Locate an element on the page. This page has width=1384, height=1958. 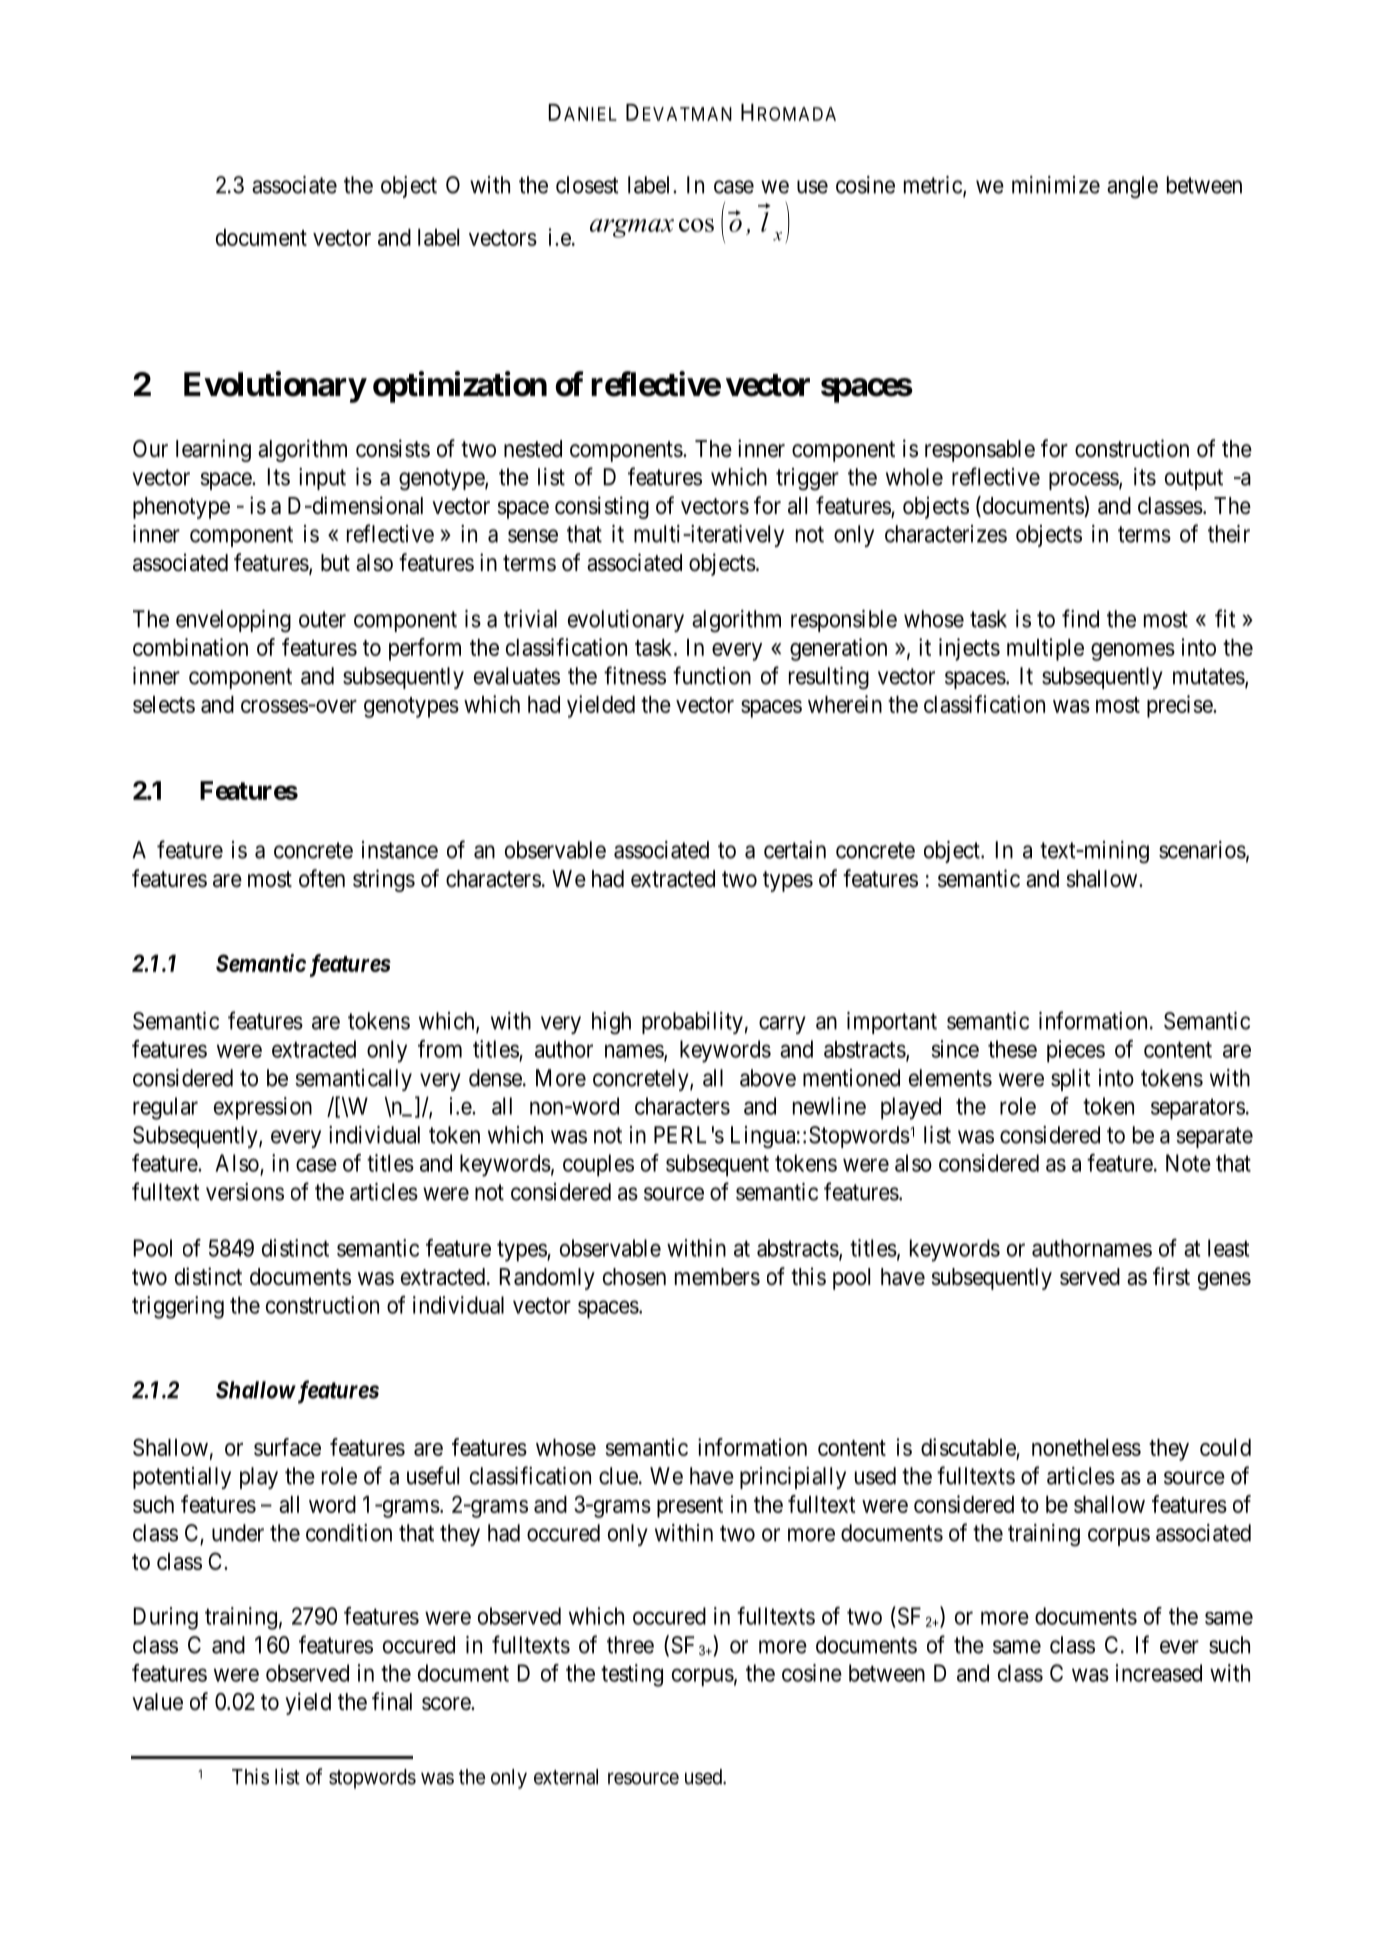
closest is located at coordinates (587, 185).
